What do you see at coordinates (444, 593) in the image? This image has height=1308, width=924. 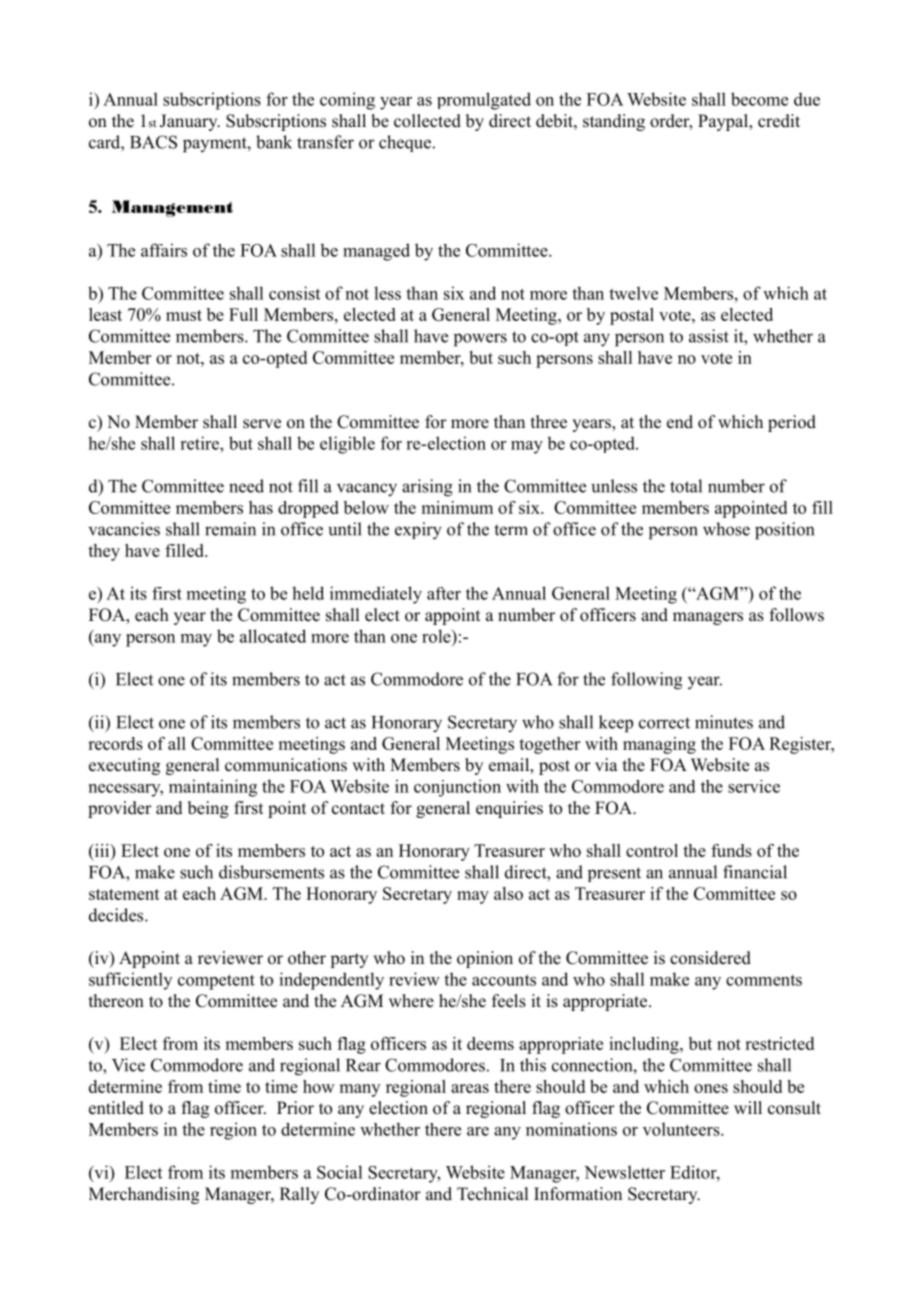 I see `after` at bounding box center [444, 593].
